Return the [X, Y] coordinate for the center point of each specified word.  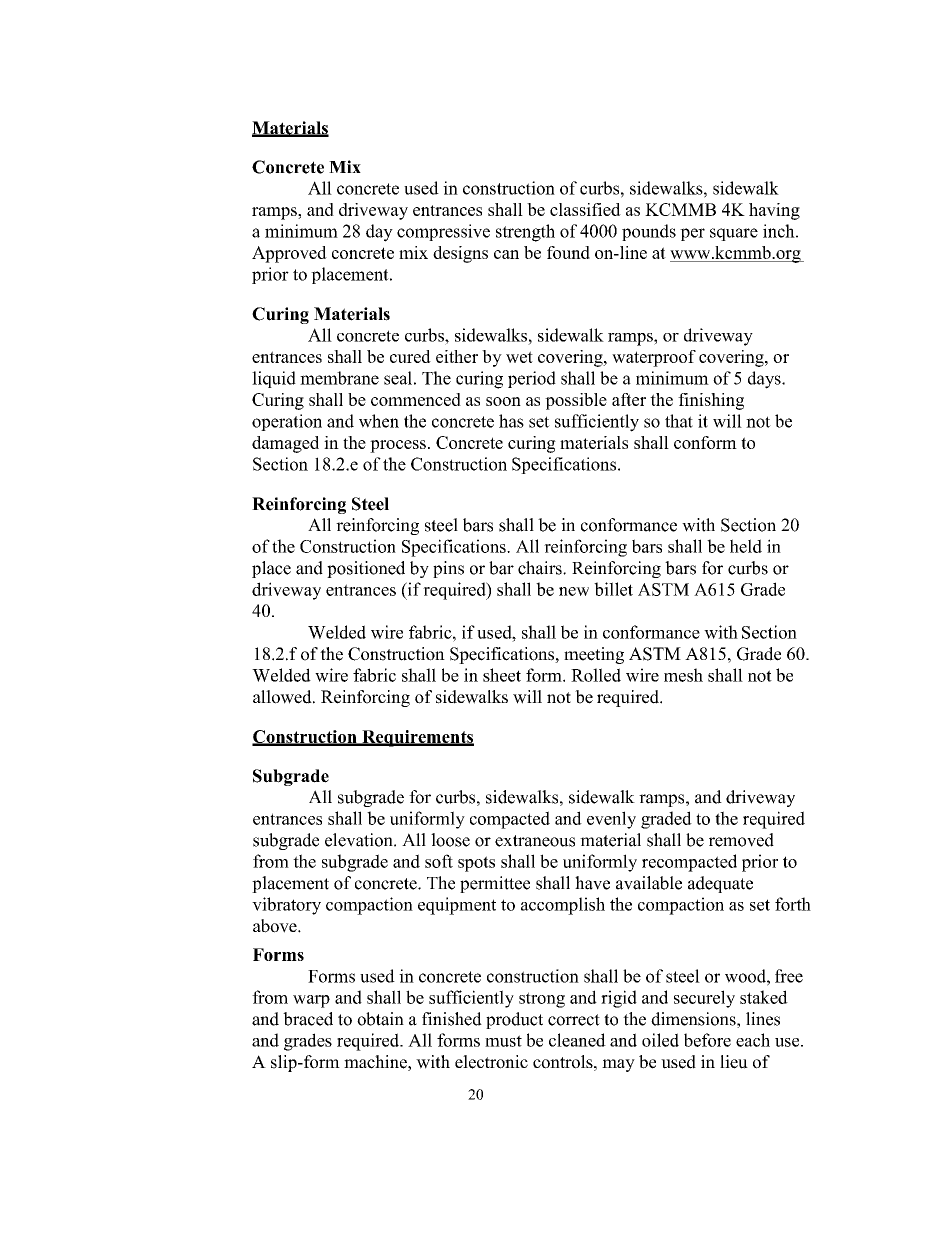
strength [525, 233]
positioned [366, 569]
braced [308, 1019]
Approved [289, 254]
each [753, 1040]
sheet [502, 675]
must [503, 1041]
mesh [683, 675]
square [734, 234]
